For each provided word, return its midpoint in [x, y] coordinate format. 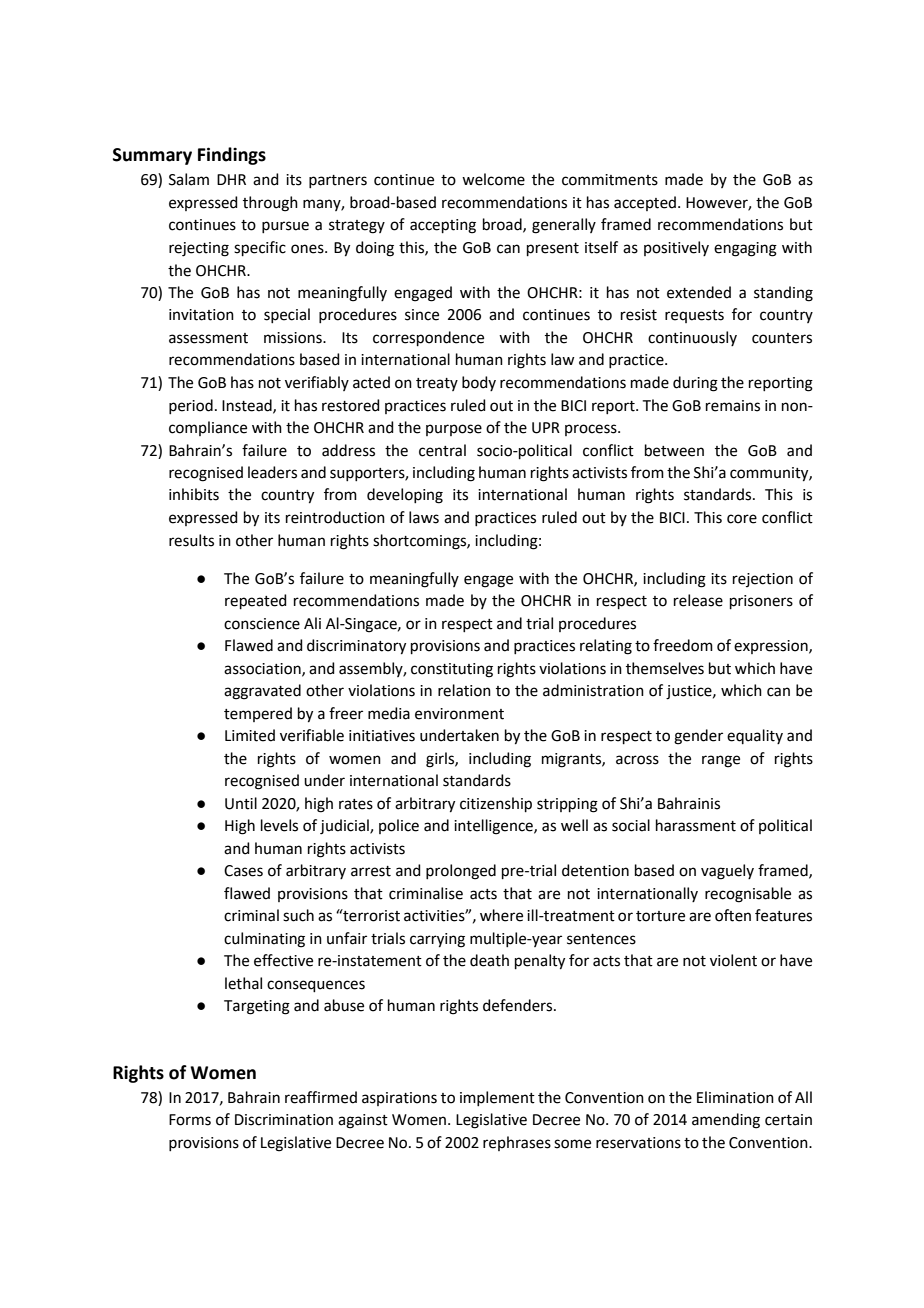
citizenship [496, 804]
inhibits [194, 494]
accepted [645, 203]
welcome [493, 179]
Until [241, 803]
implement [497, 1098]
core [742, 519]
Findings [232, 156]
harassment [696, 825]
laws [424, 517]
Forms [190, 1120]
